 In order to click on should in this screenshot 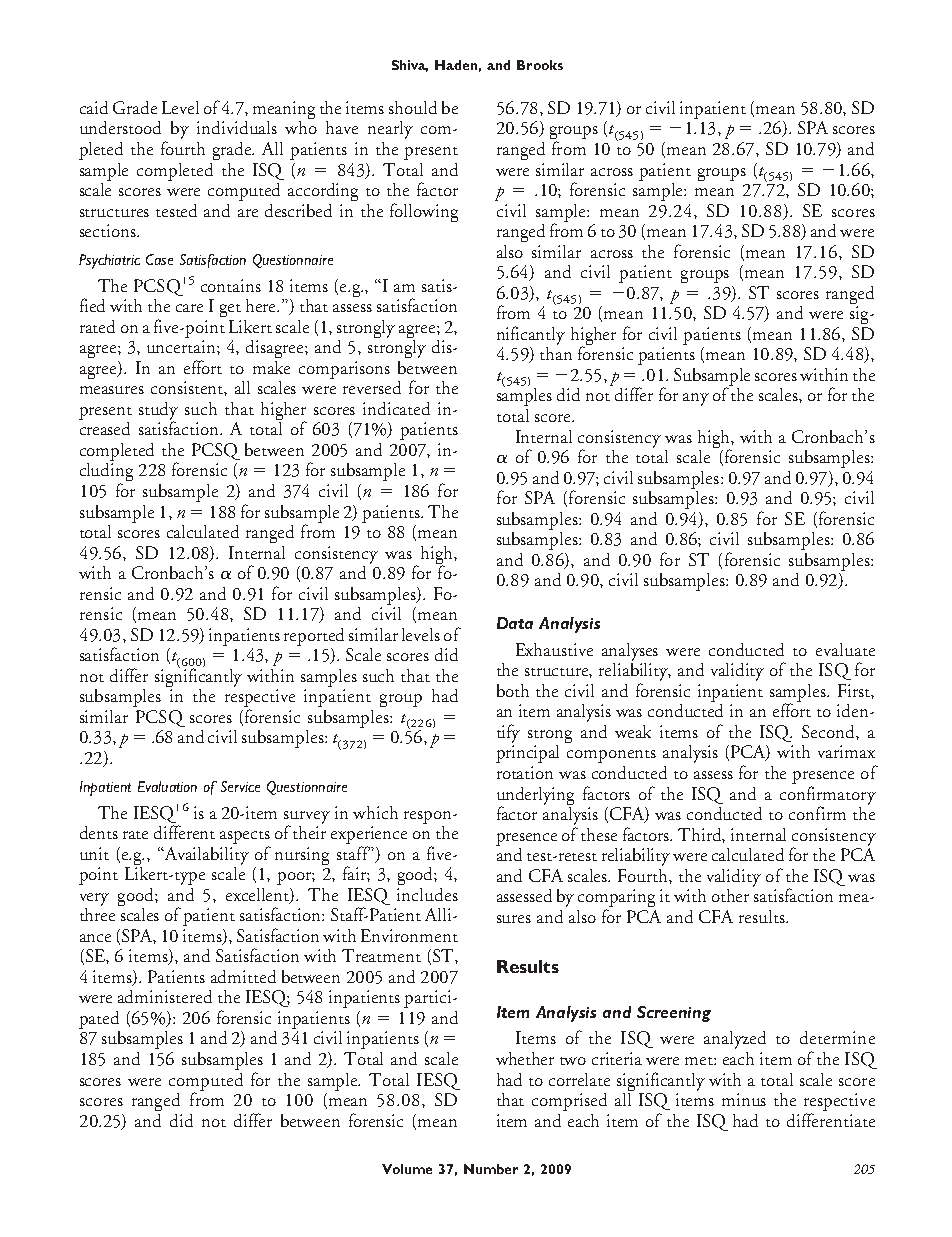, I will do `click(413, 107)`.
